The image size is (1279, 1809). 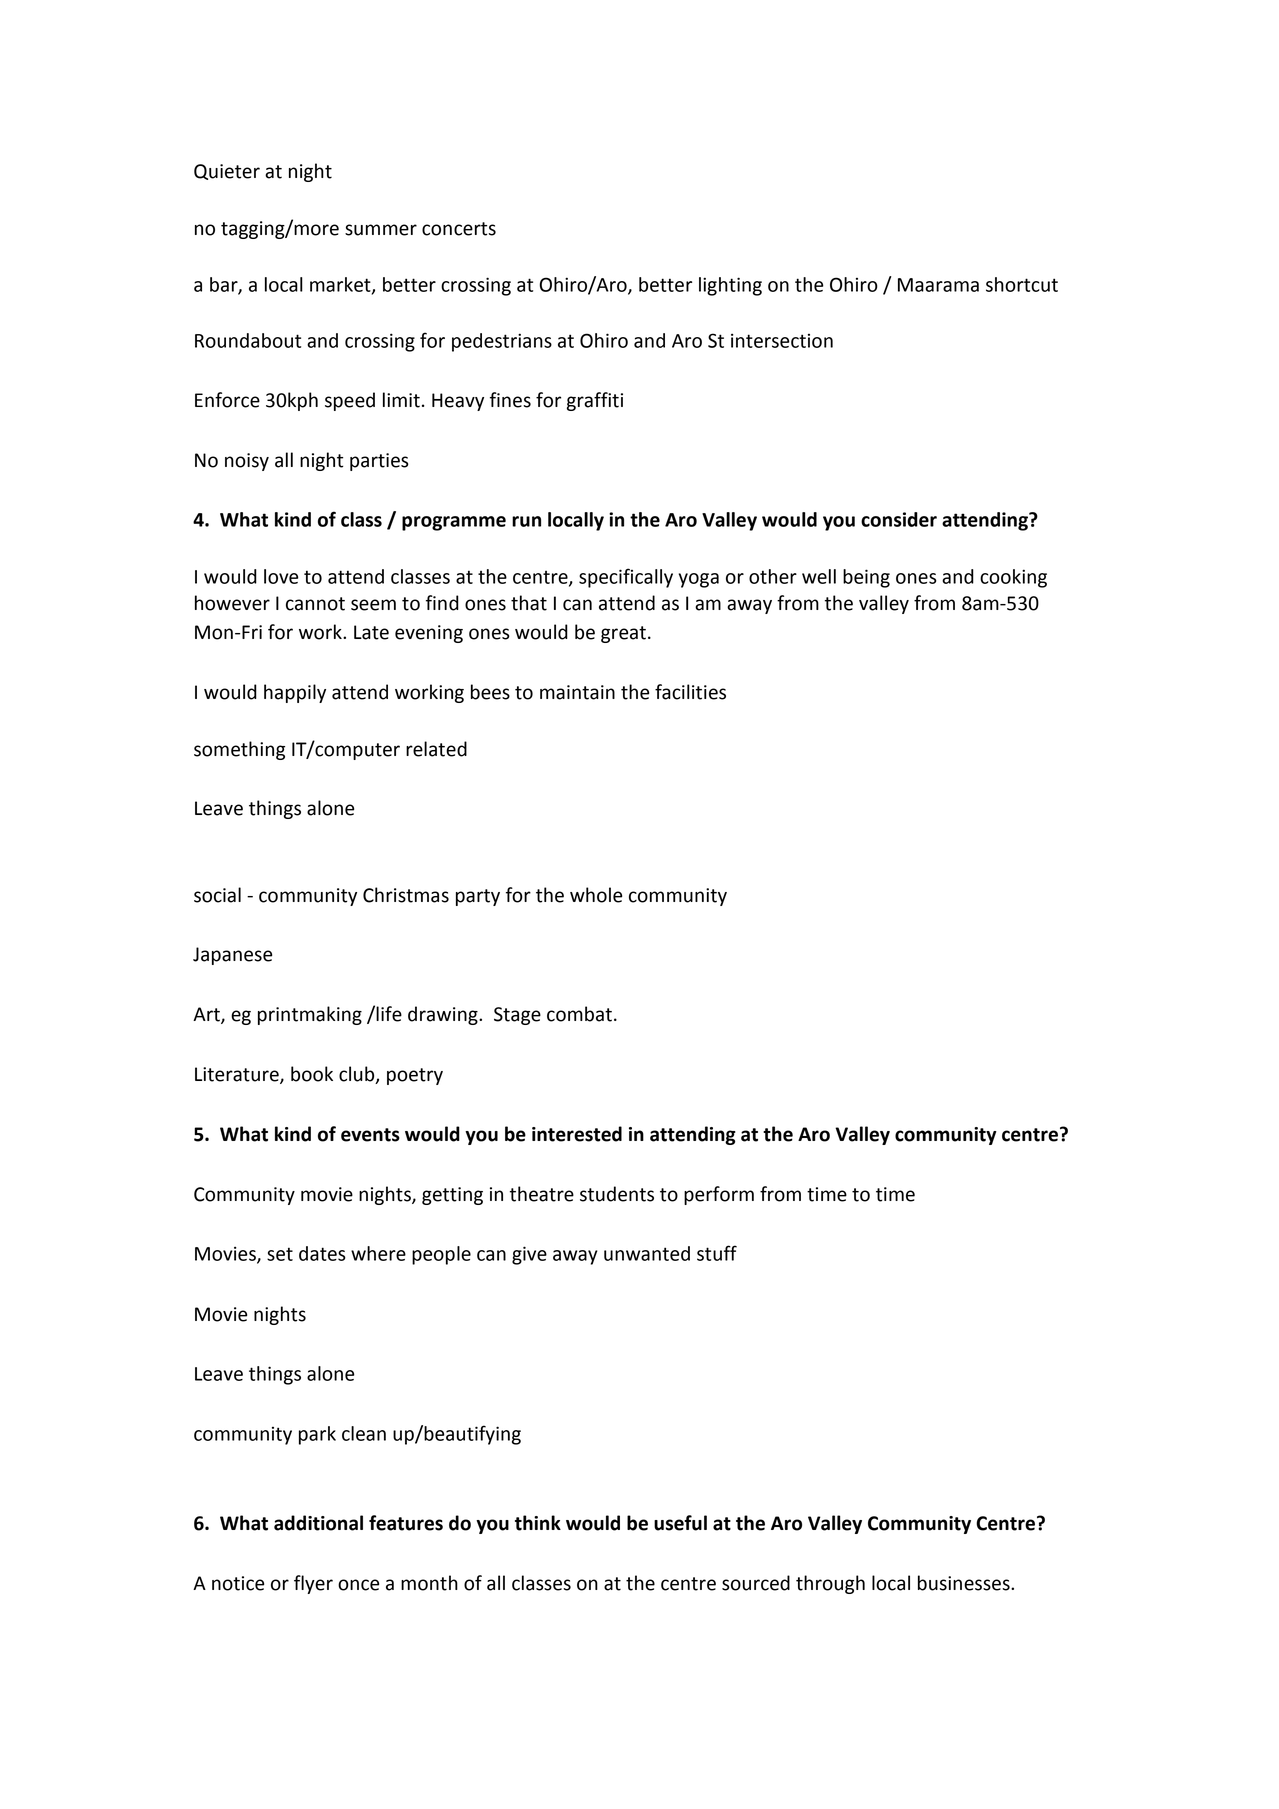 What do you see at coordinates (730, 286) in the document?
I see `lighting` at bounding box center [730, 286].
